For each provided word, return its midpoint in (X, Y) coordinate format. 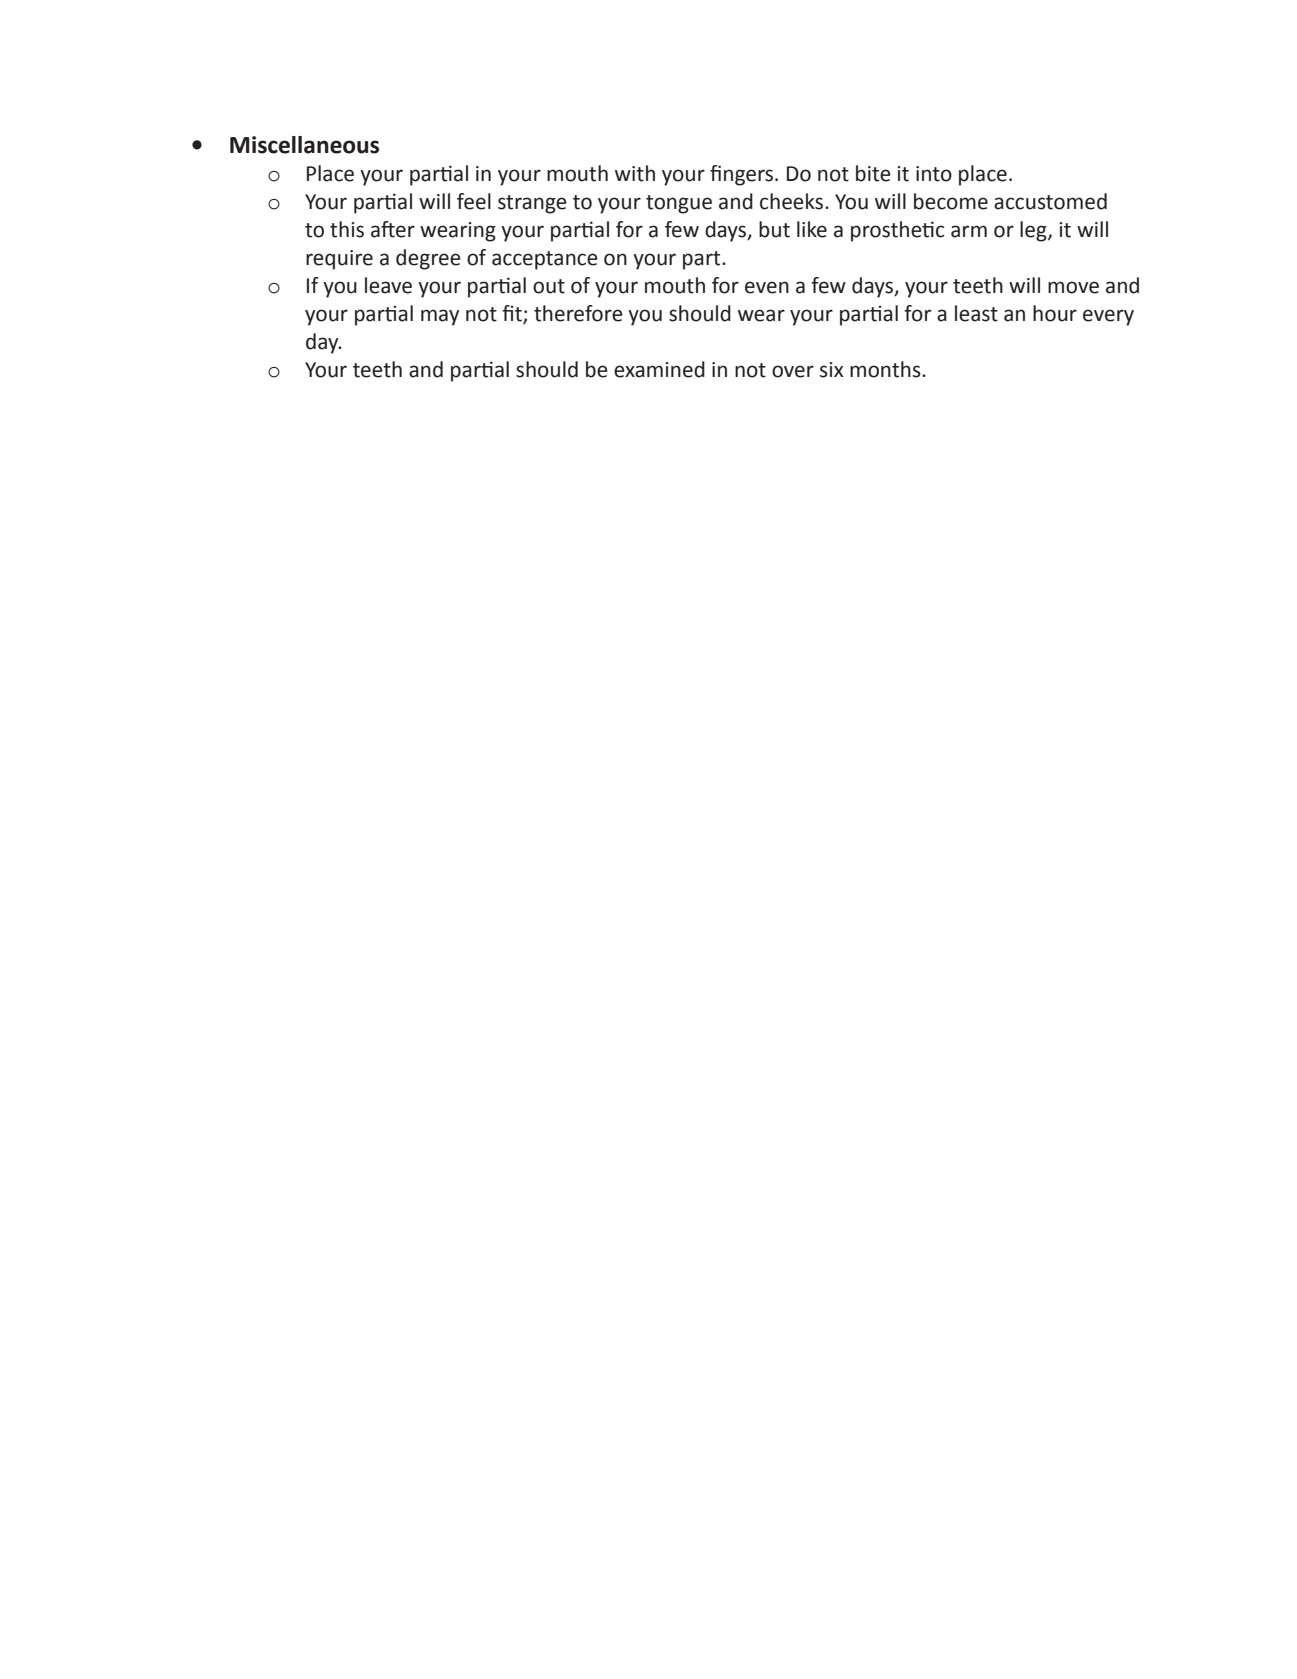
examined (659, 369)
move (1073, 287)
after (393, 229)
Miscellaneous (304, 145)
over (793, 371)
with (635, 173)
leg (1034, 231)
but (774, 229)
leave (388, 285)
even (767, 287)
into (934, 174)
